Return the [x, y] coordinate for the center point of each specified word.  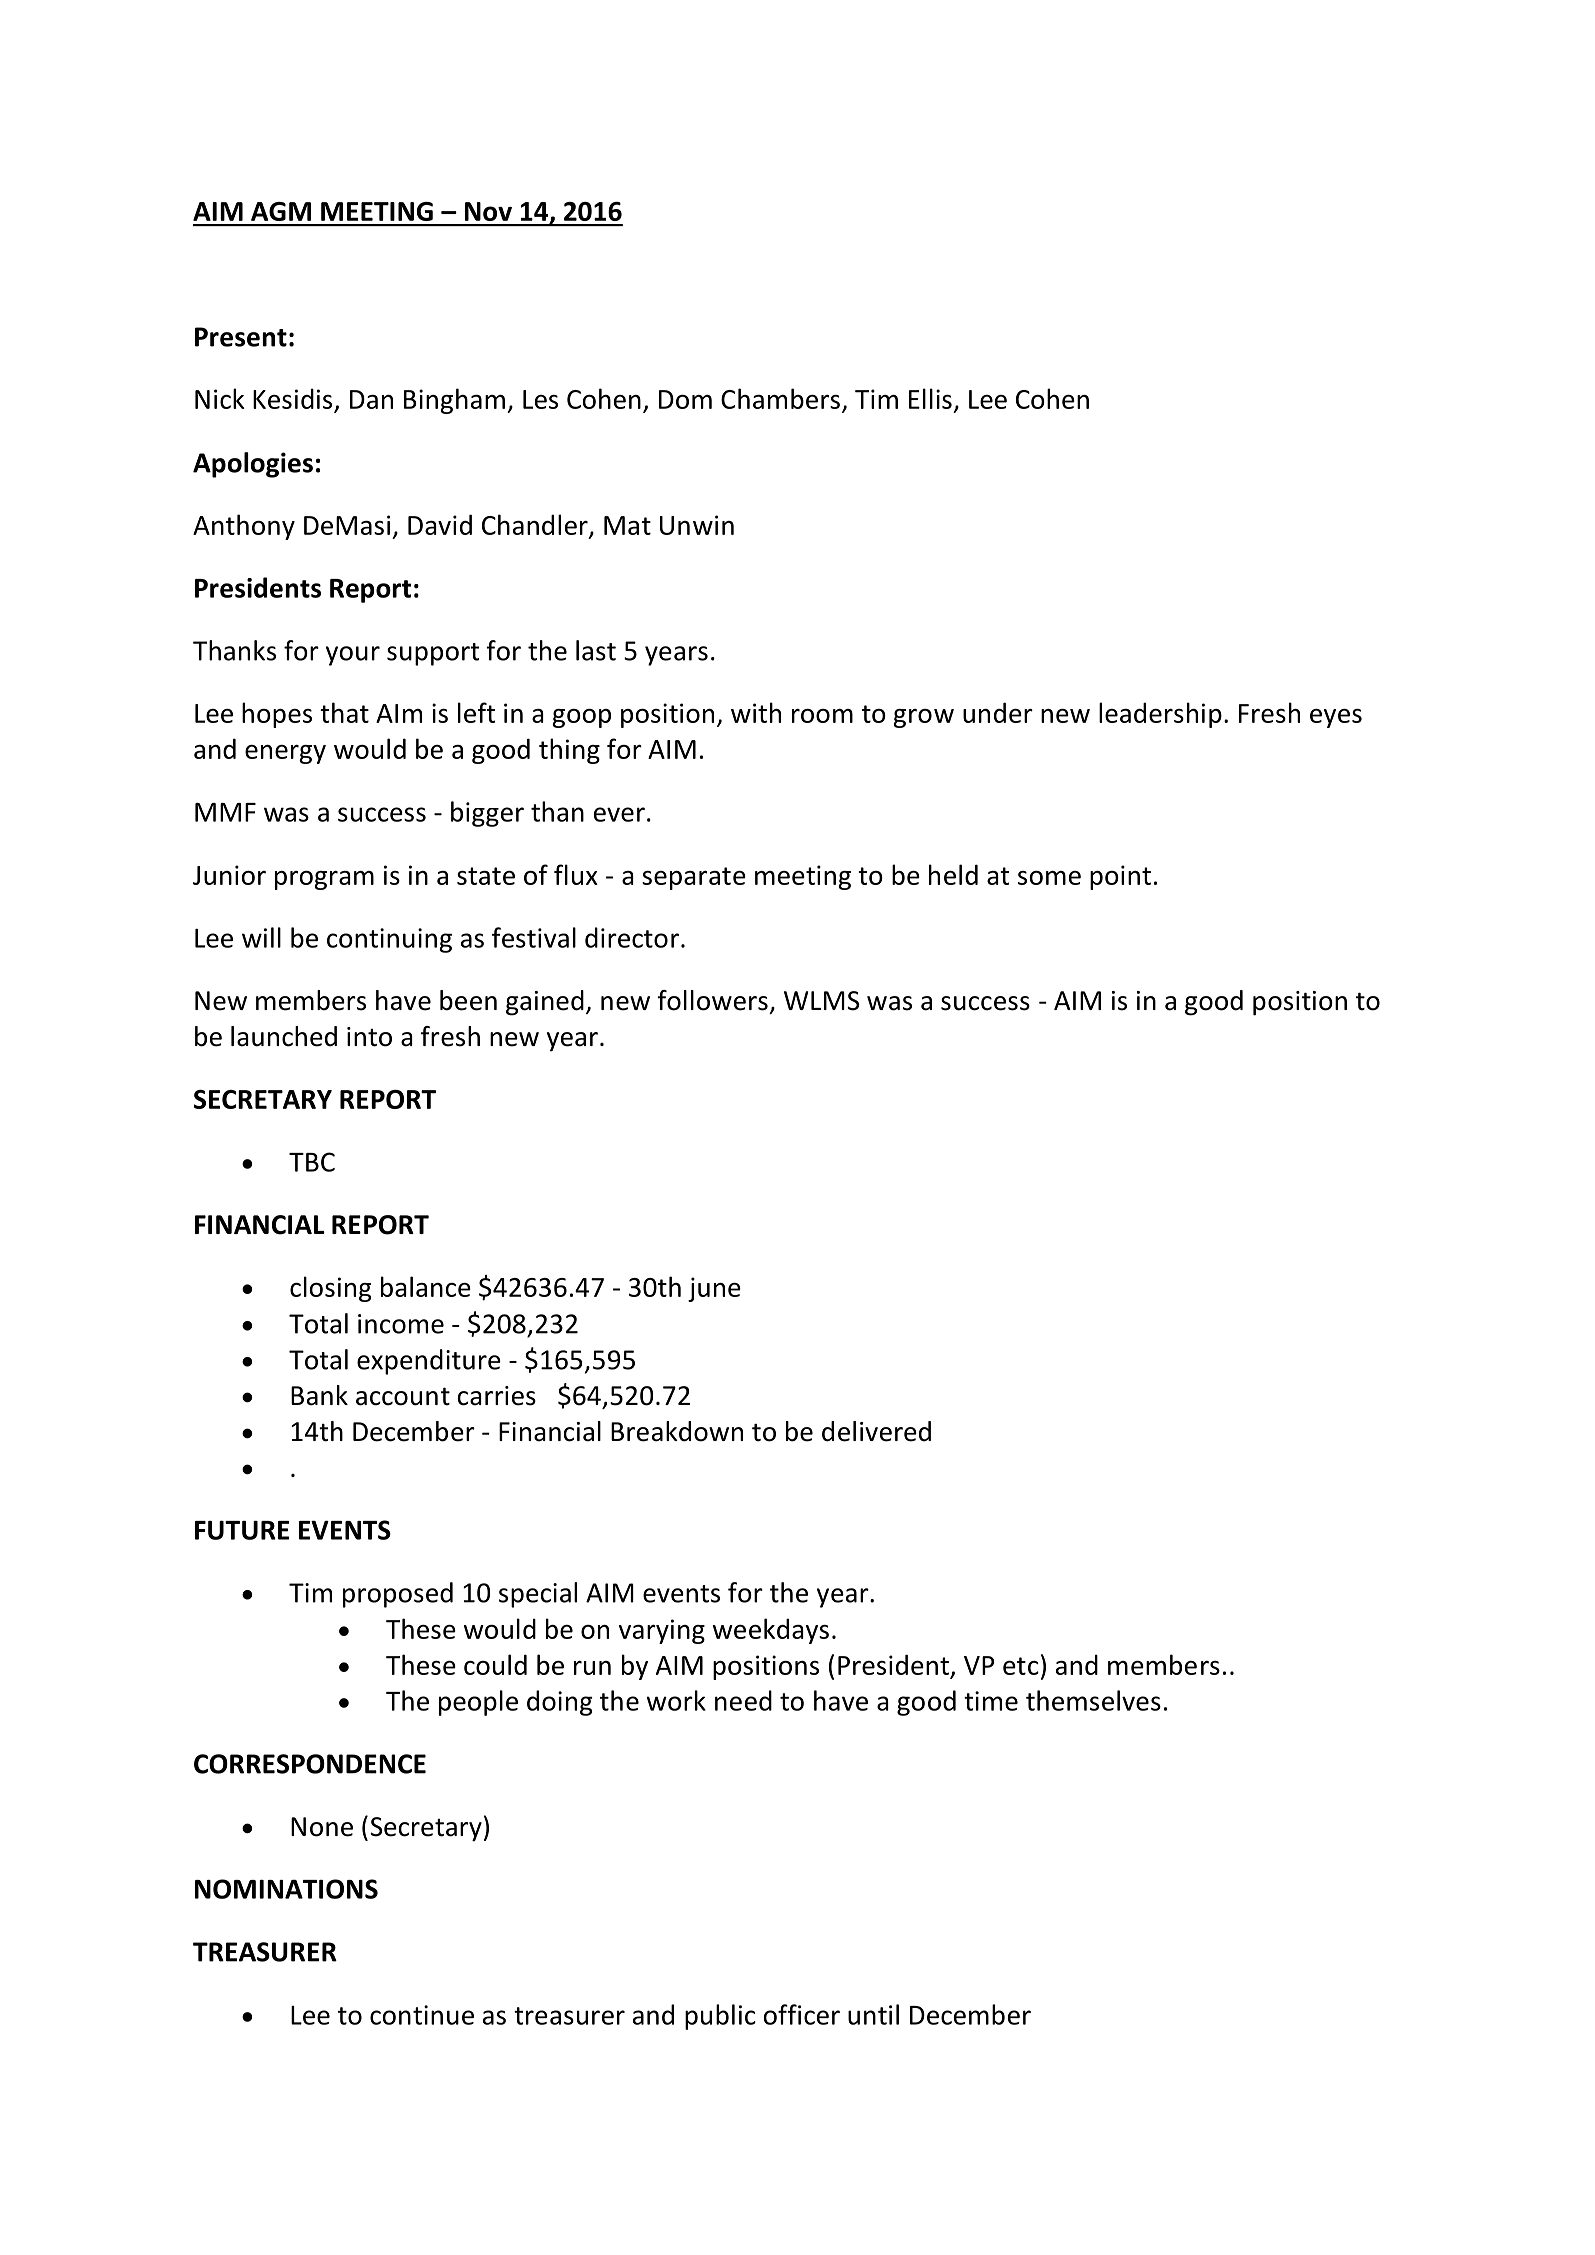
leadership [1160, 715]
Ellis [930, 398]
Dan [371, 399]
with [756, 712]
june [714, 1289]
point [1120, 877]
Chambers [780, 398]
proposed [398, 1595]
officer [802, 2014]
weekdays [771, 1631]
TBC [312, 1162]
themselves [1093, 1700]
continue [422, 2015]
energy [285, 754]
